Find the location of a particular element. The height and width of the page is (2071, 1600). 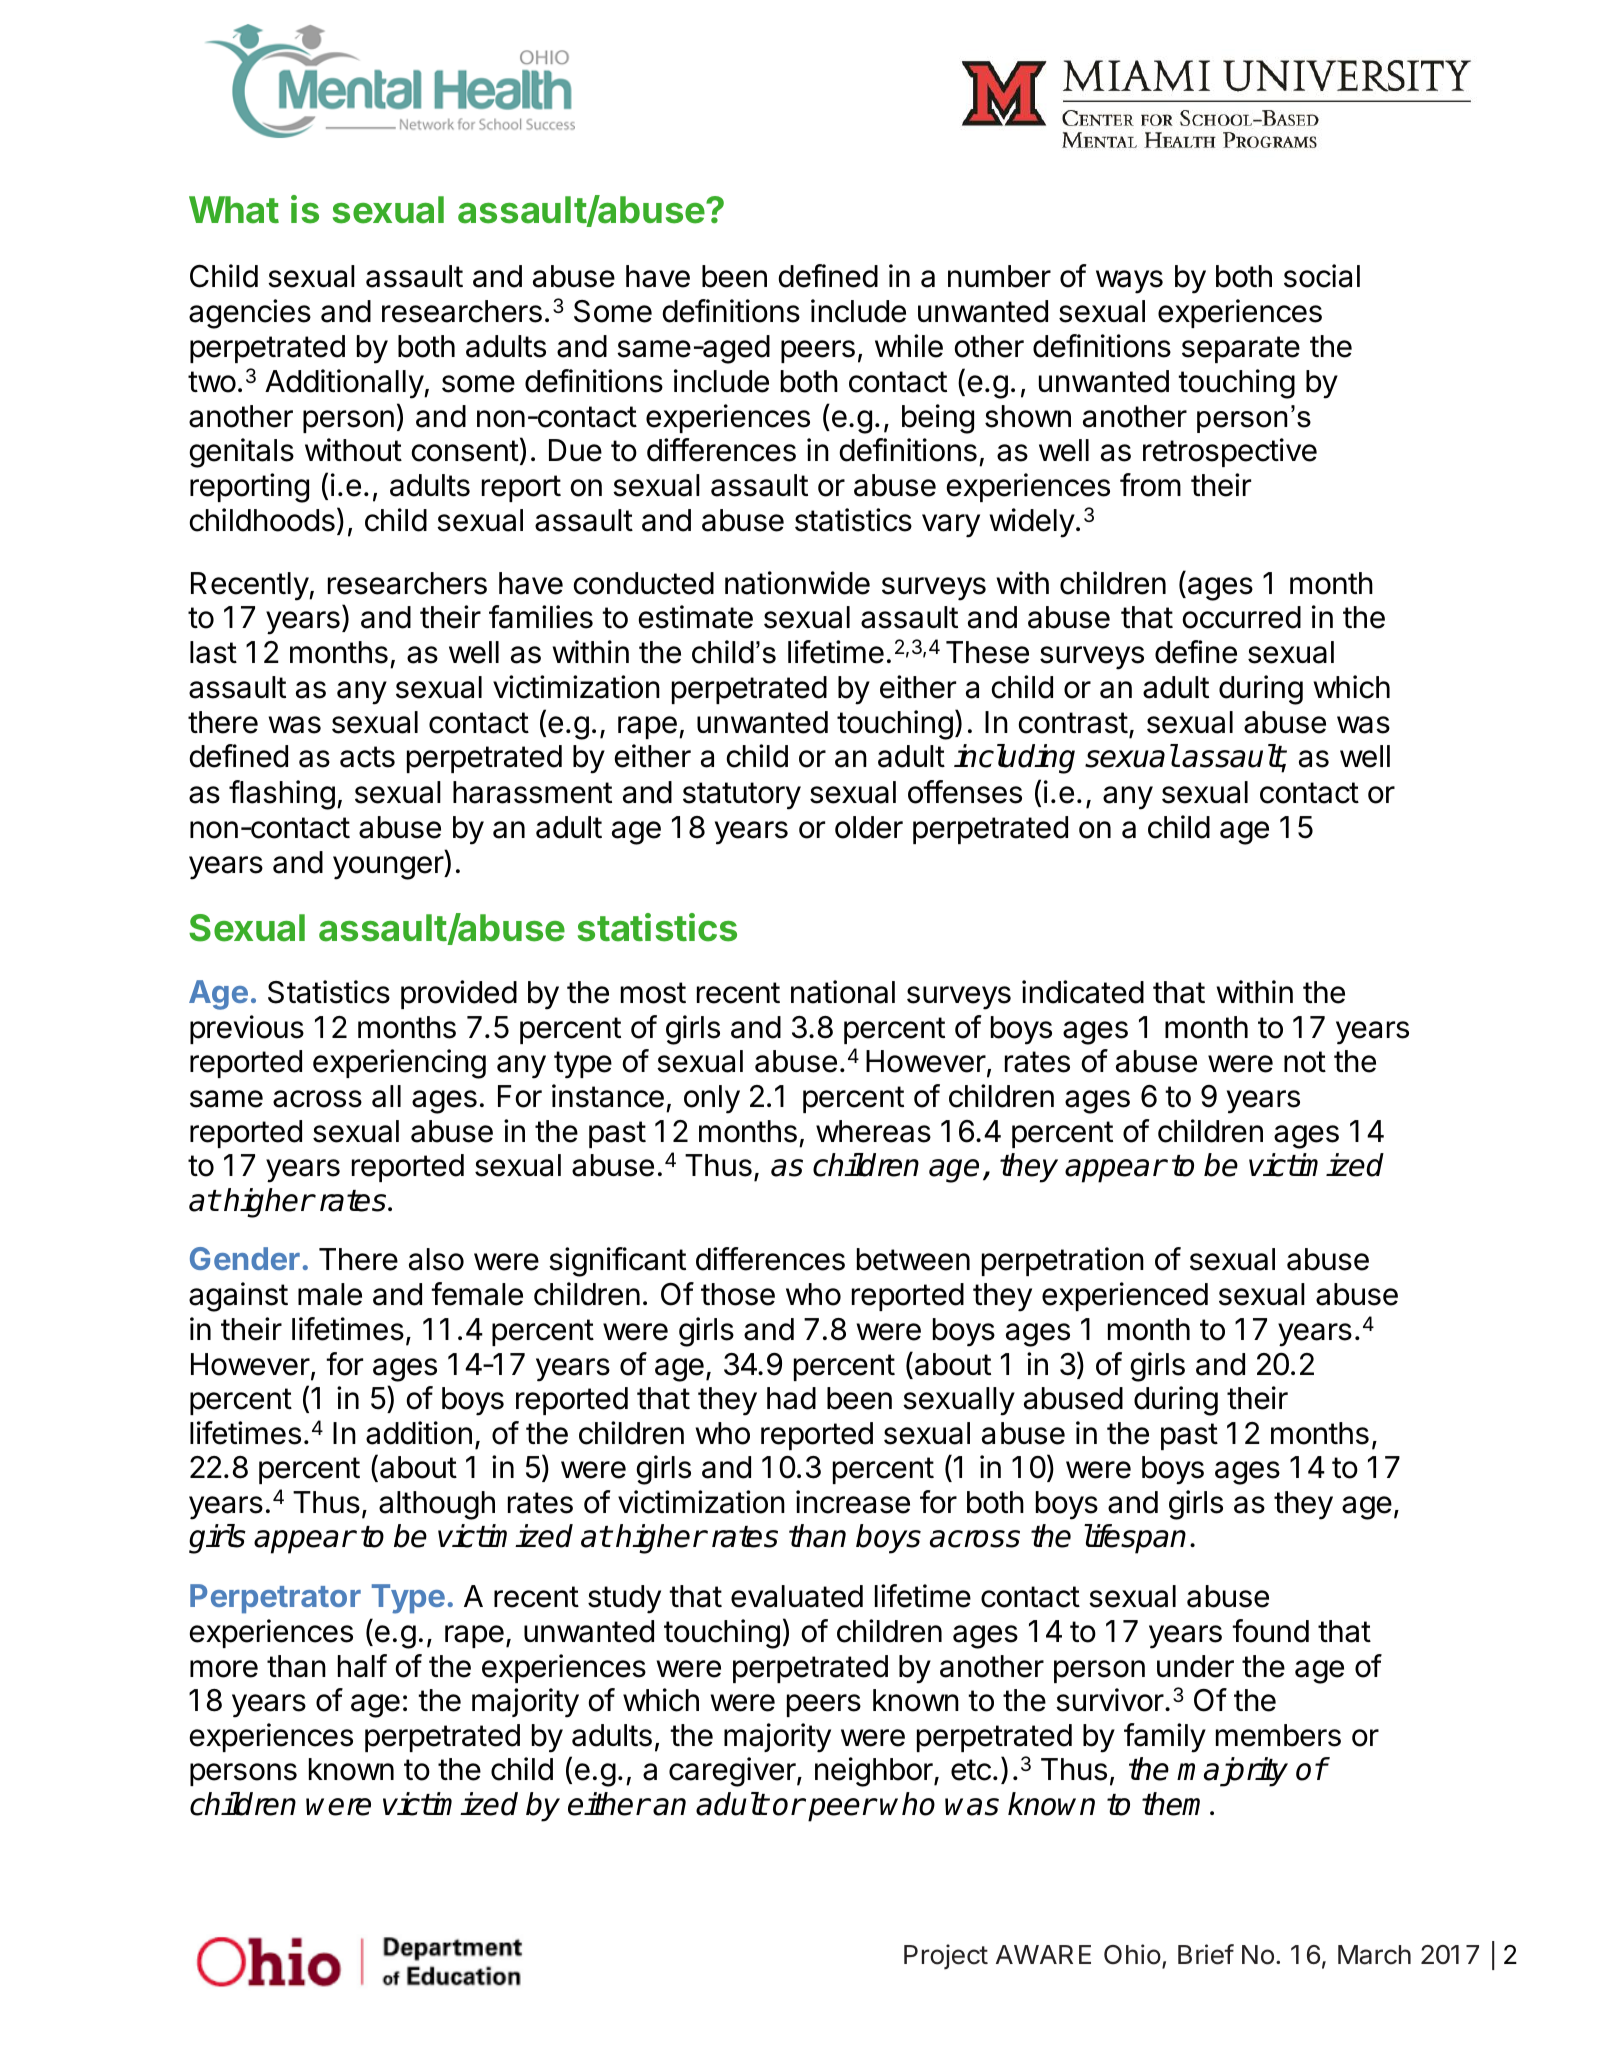

social is located at coordinates (1322, 276).
